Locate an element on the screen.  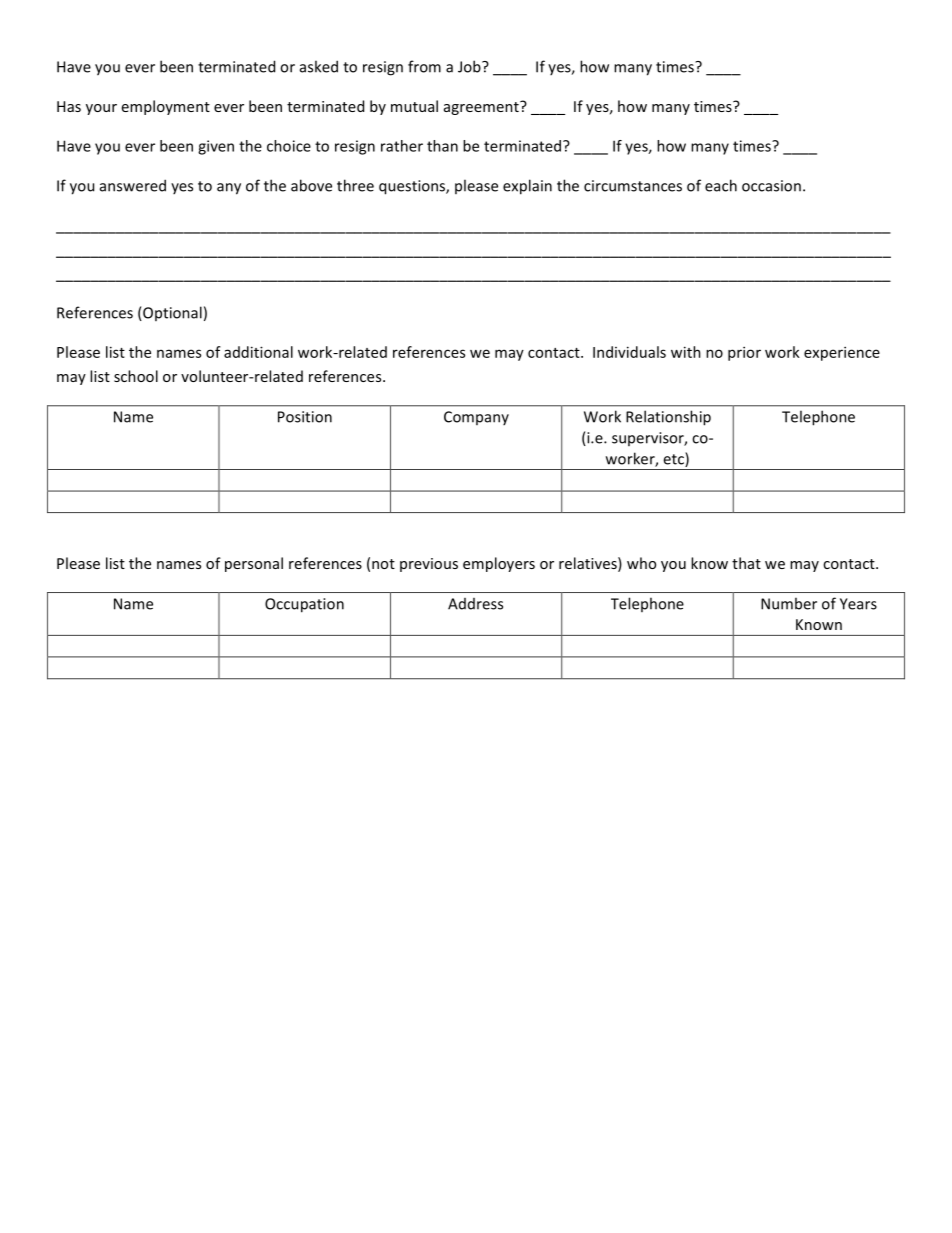
personal is located at coordinates (254, 564).
